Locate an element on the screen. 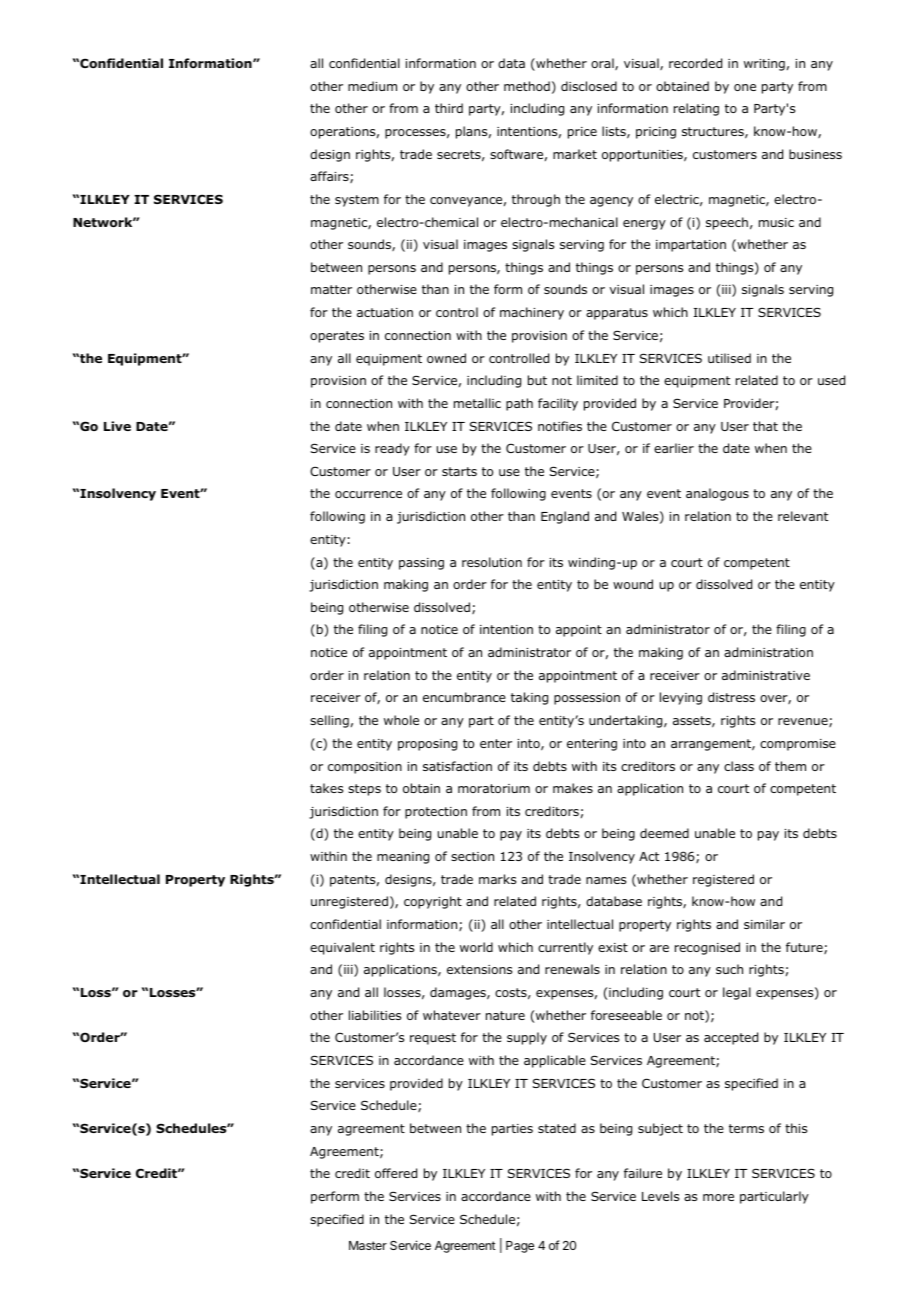 This screenshot has width=924, height=1308. third is located at coordinates (449, 108).
